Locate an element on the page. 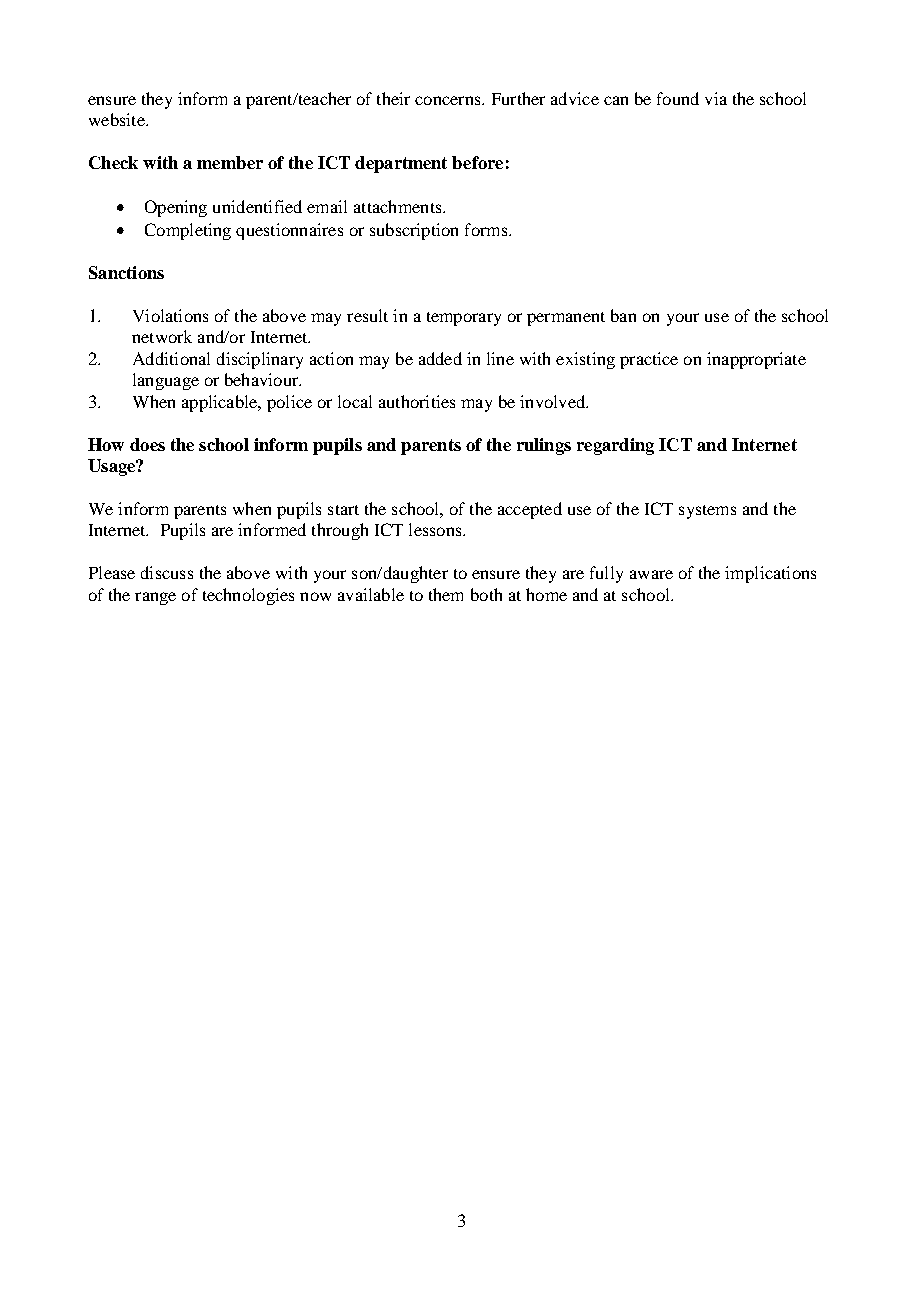  ban is located at coordinates (623, 315).
